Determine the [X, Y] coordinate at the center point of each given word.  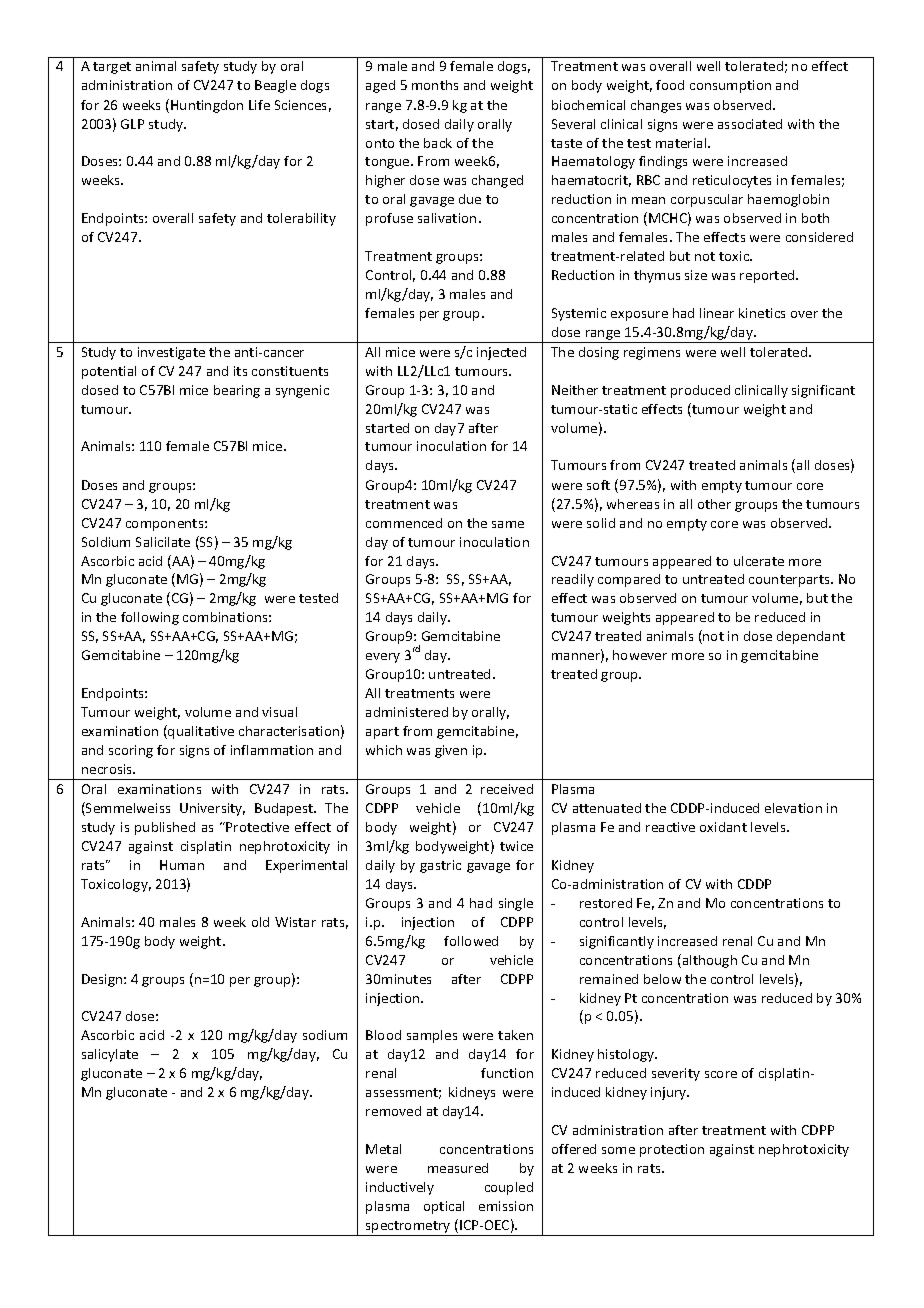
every [383, 658]
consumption [730, 86]
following [150, 618]
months [435, 85]
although [708, 961]
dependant [811, 637]
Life [259, 105]
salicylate [110, 1055]
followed [471, 941]
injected [501, 353]
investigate [171, 353]
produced [700, 391]
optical [444, 1207]
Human [182, 865]
